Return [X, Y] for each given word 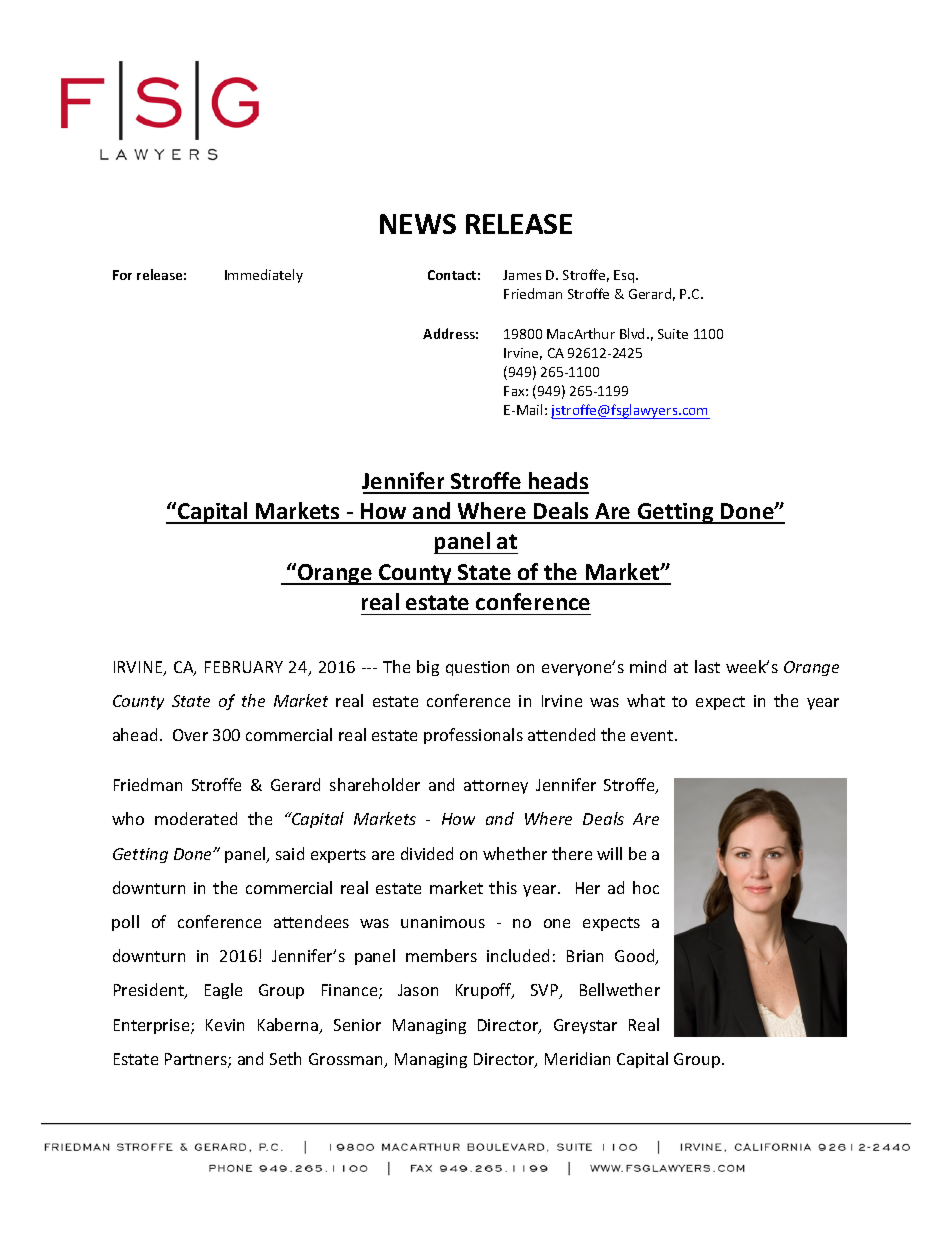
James [522, 275]
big [428, 668]
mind [648, 666]
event [653, 735]
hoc [646, 887]
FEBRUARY [244, 667]
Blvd [632, 333]
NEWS [418, 224]
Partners [197, 1060]
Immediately [264, 276]
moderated [196, 818]
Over [190, 735]
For [122, 275]
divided [427, 853]
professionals [473, 736]
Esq [625, 276]
